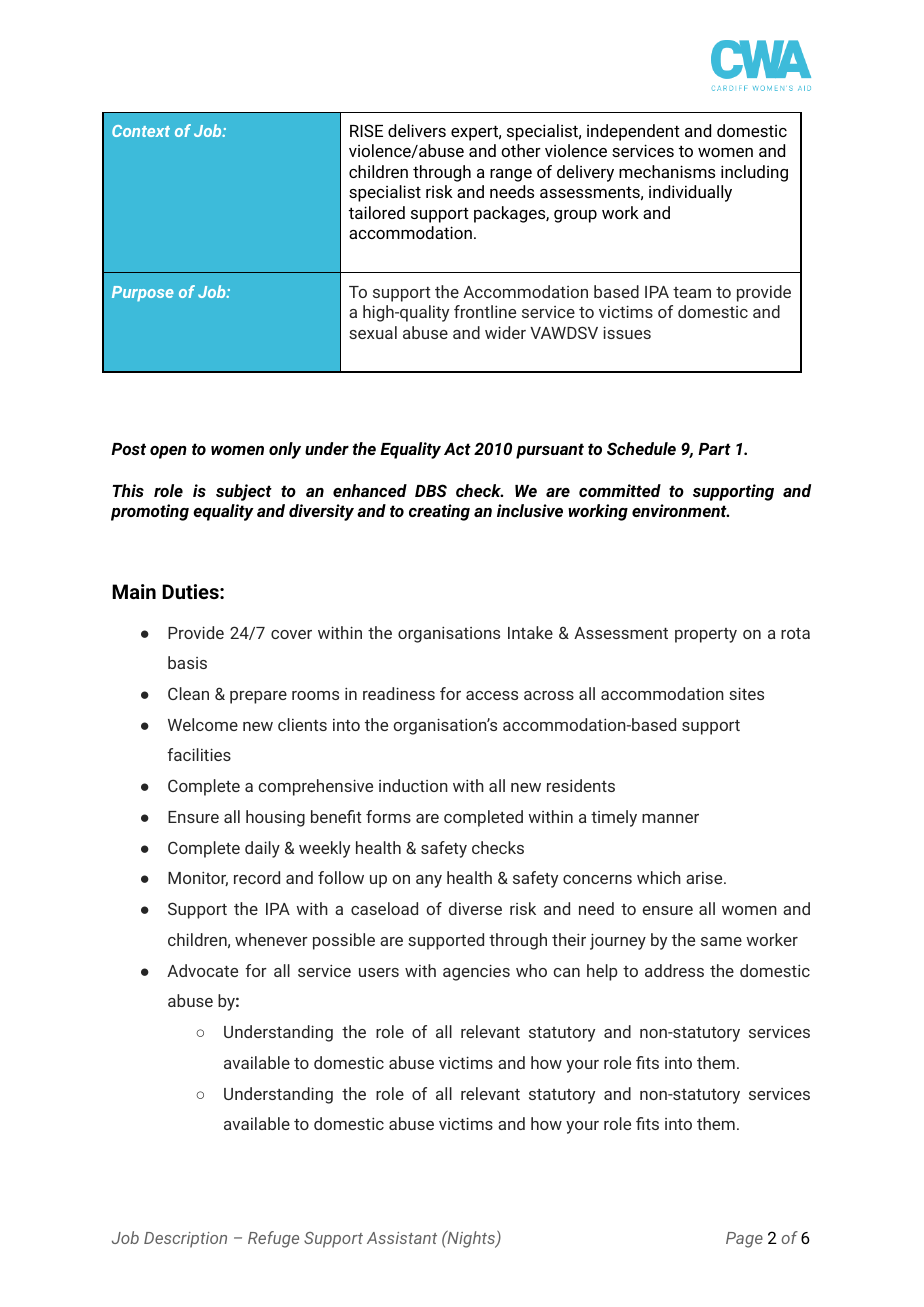 The width and height of the image is (924, 1307). What do you see at coordinates (746, 693) in the image?
I see `sites` at bounding box center [746, 693].
